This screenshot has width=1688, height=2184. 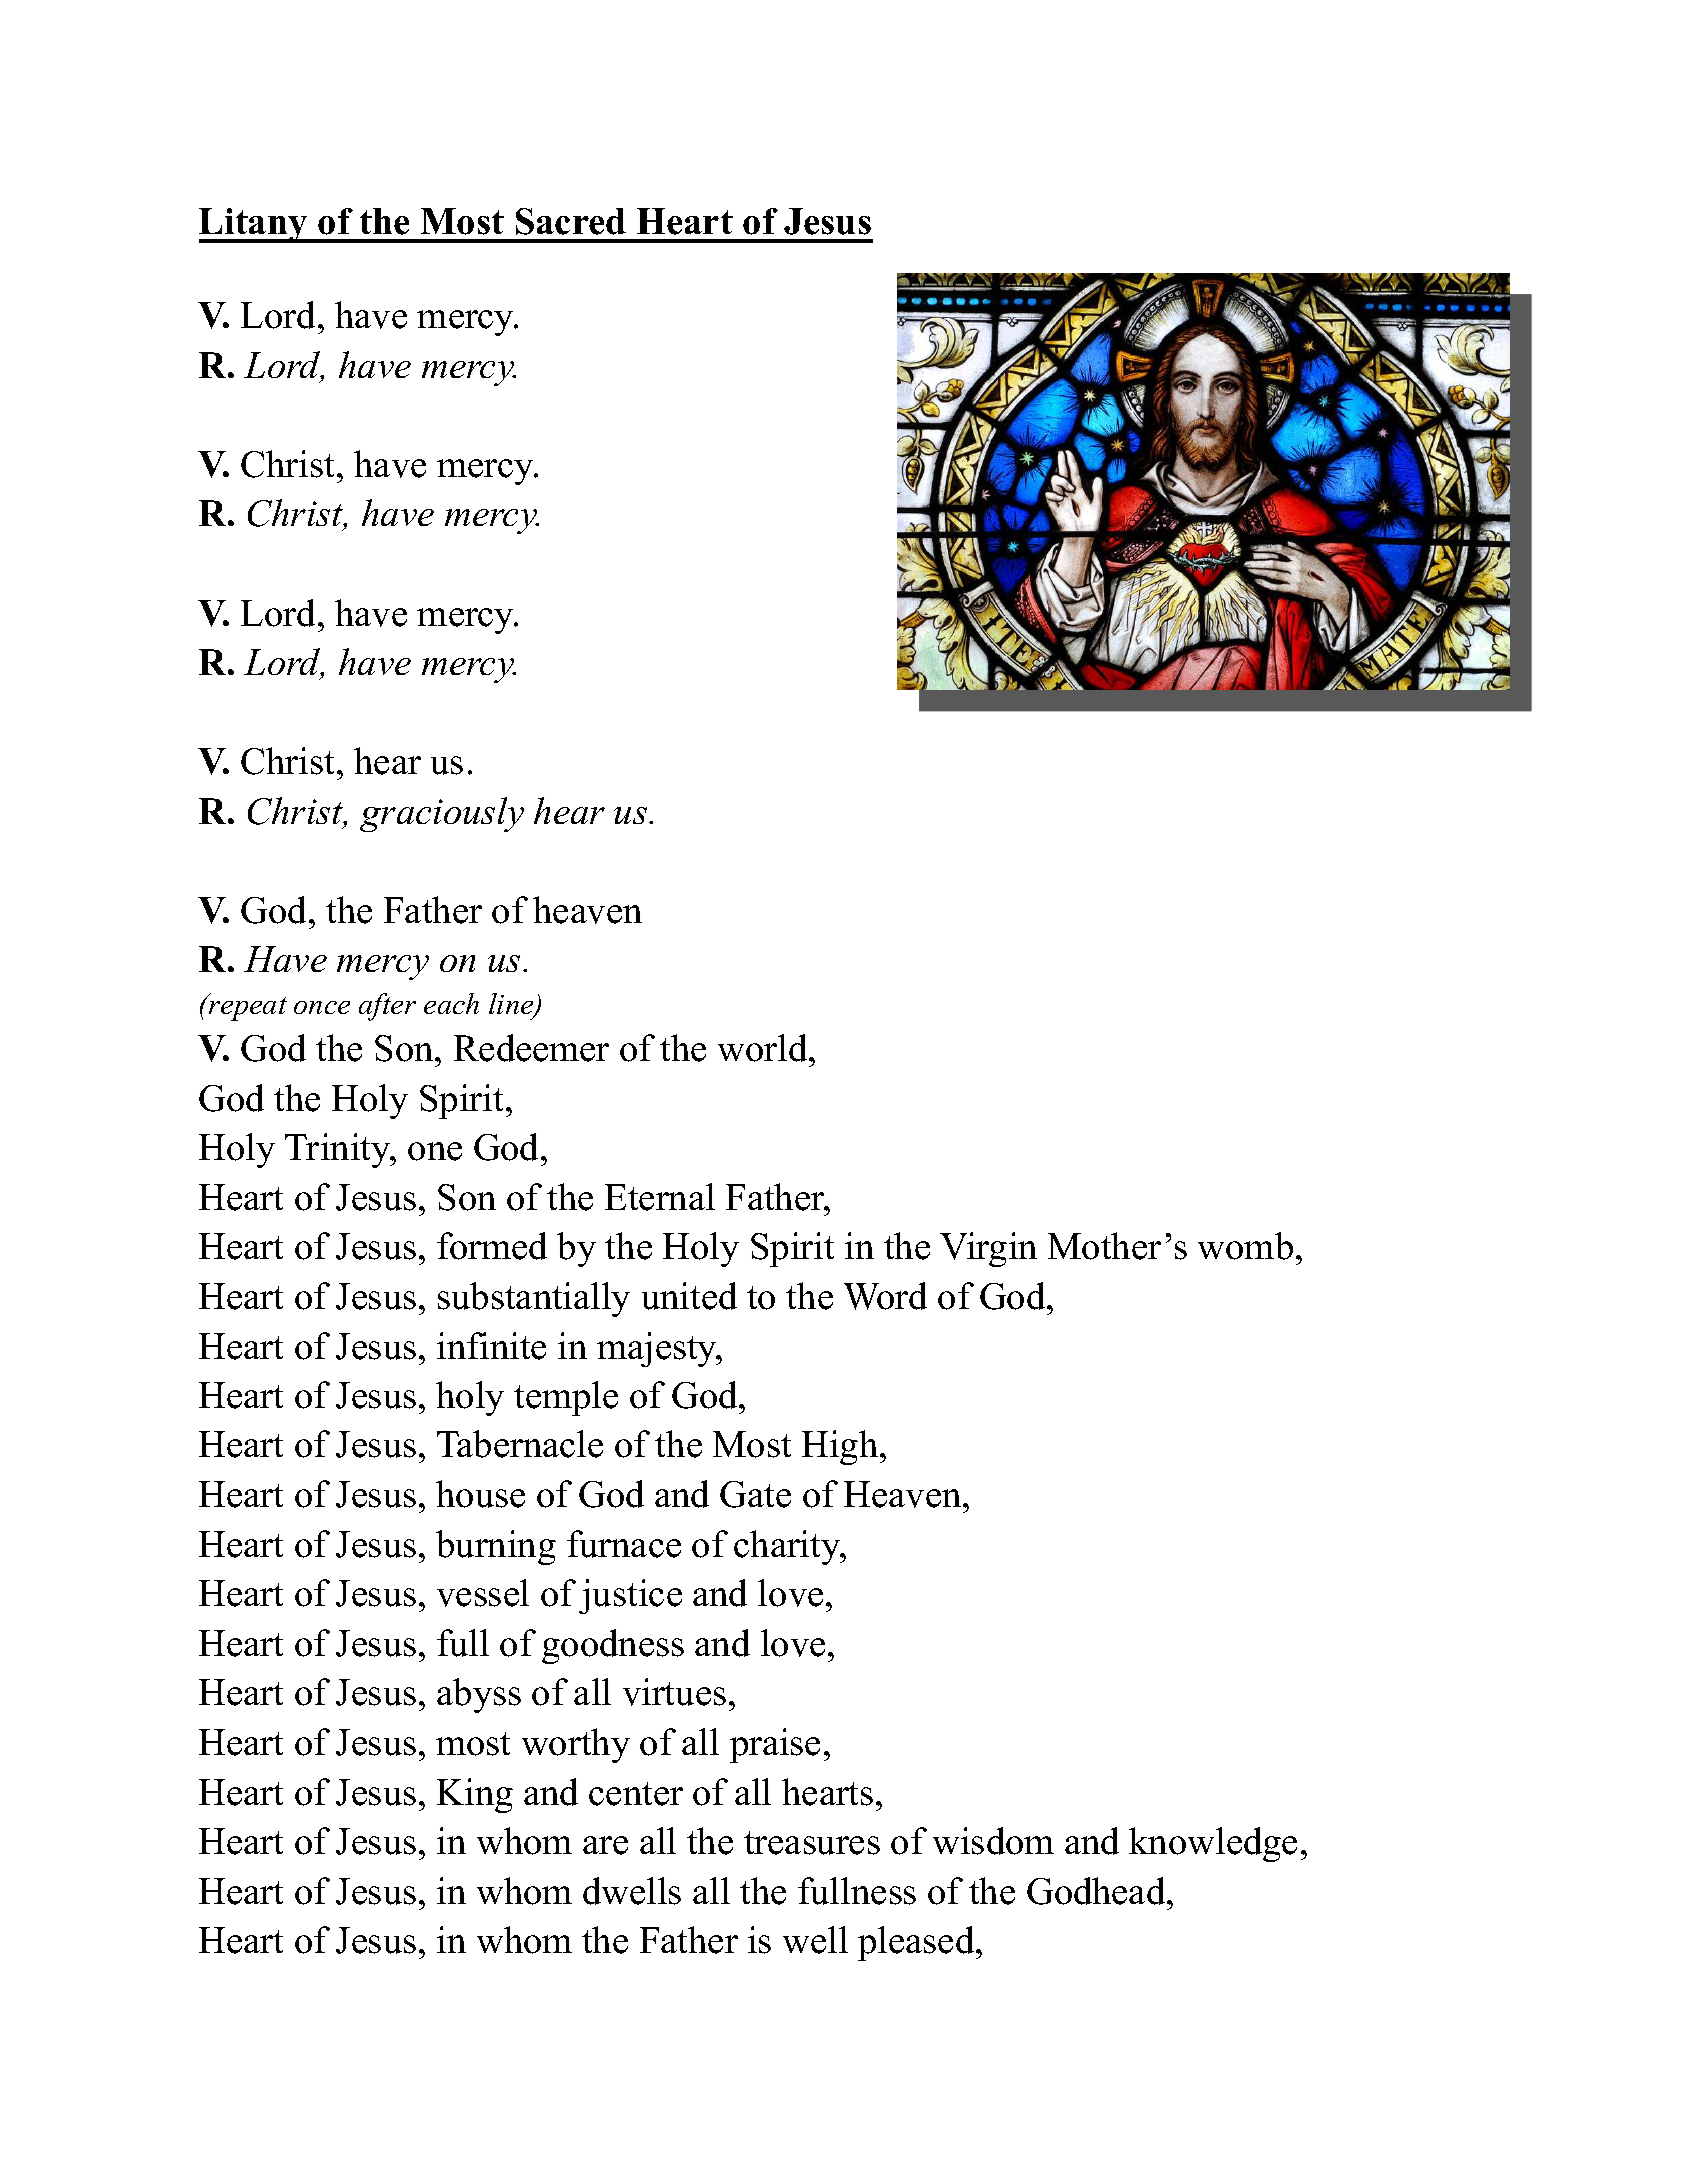 What do you see at coordinates (387, 1007) in the screenshot?
I see `after` at bounding box center [387, 1007].
